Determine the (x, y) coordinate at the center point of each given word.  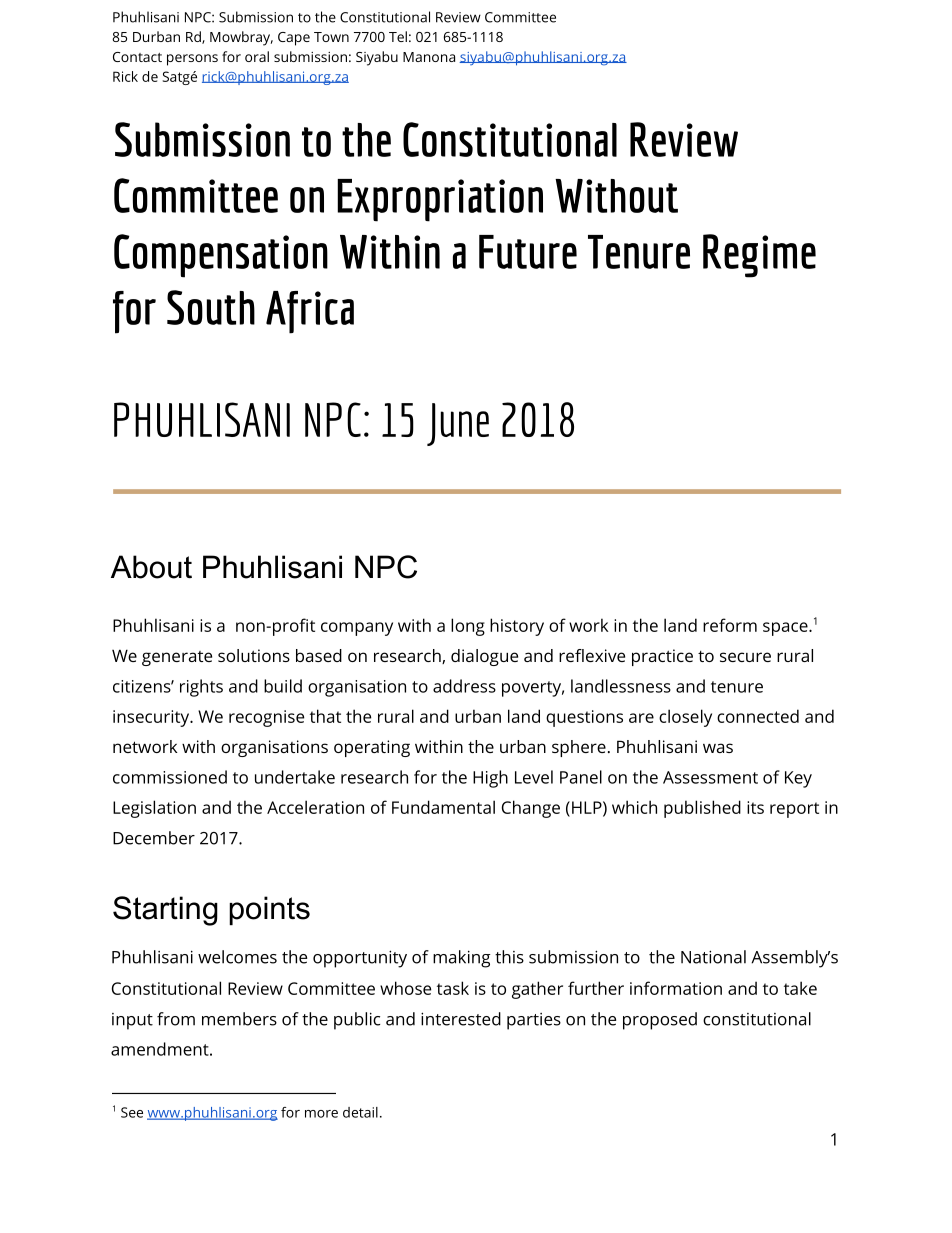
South (211, 307)
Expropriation (440, 200)
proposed (660, 1021)
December (154, 838)
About (151, 567)
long (468, 627)
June (458, 424)
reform (730, 625)
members (239, 1019)
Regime (759, 256)
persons (192, 60)
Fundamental (443, 807)
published (702, 809)
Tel (398, 36)
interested (461, 1019)
